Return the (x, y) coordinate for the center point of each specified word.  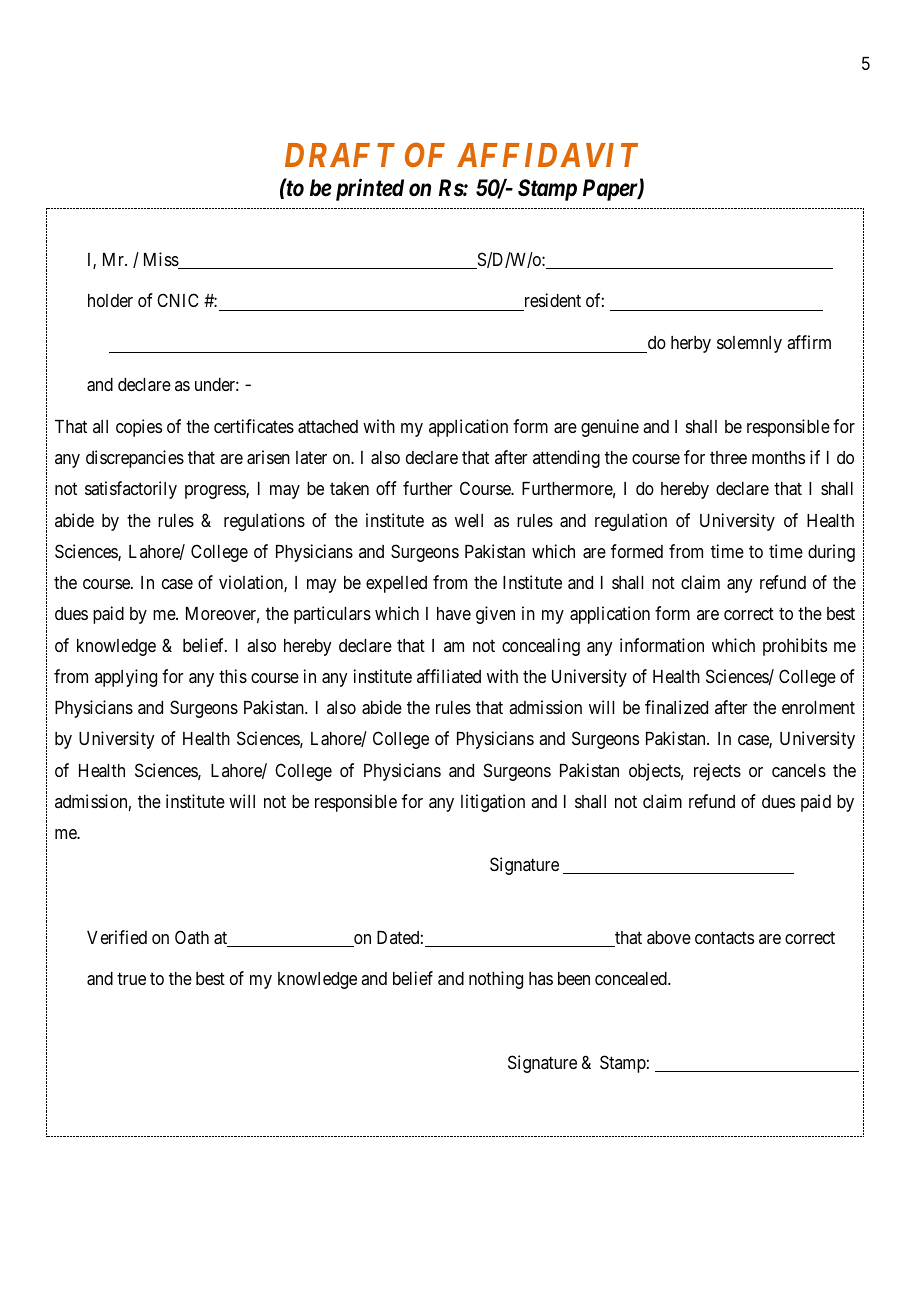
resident (551, 302)
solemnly (749, 344)
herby (691, 344)
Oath (192, 937)
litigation (493, 803)
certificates (254, 426)
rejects (717, 772)
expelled (396, 584)
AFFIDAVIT (547, 155)
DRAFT (340, 155)
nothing (496, 980)
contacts (724, 937)
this (233, 676)
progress (216, 492)
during (831, 553)
